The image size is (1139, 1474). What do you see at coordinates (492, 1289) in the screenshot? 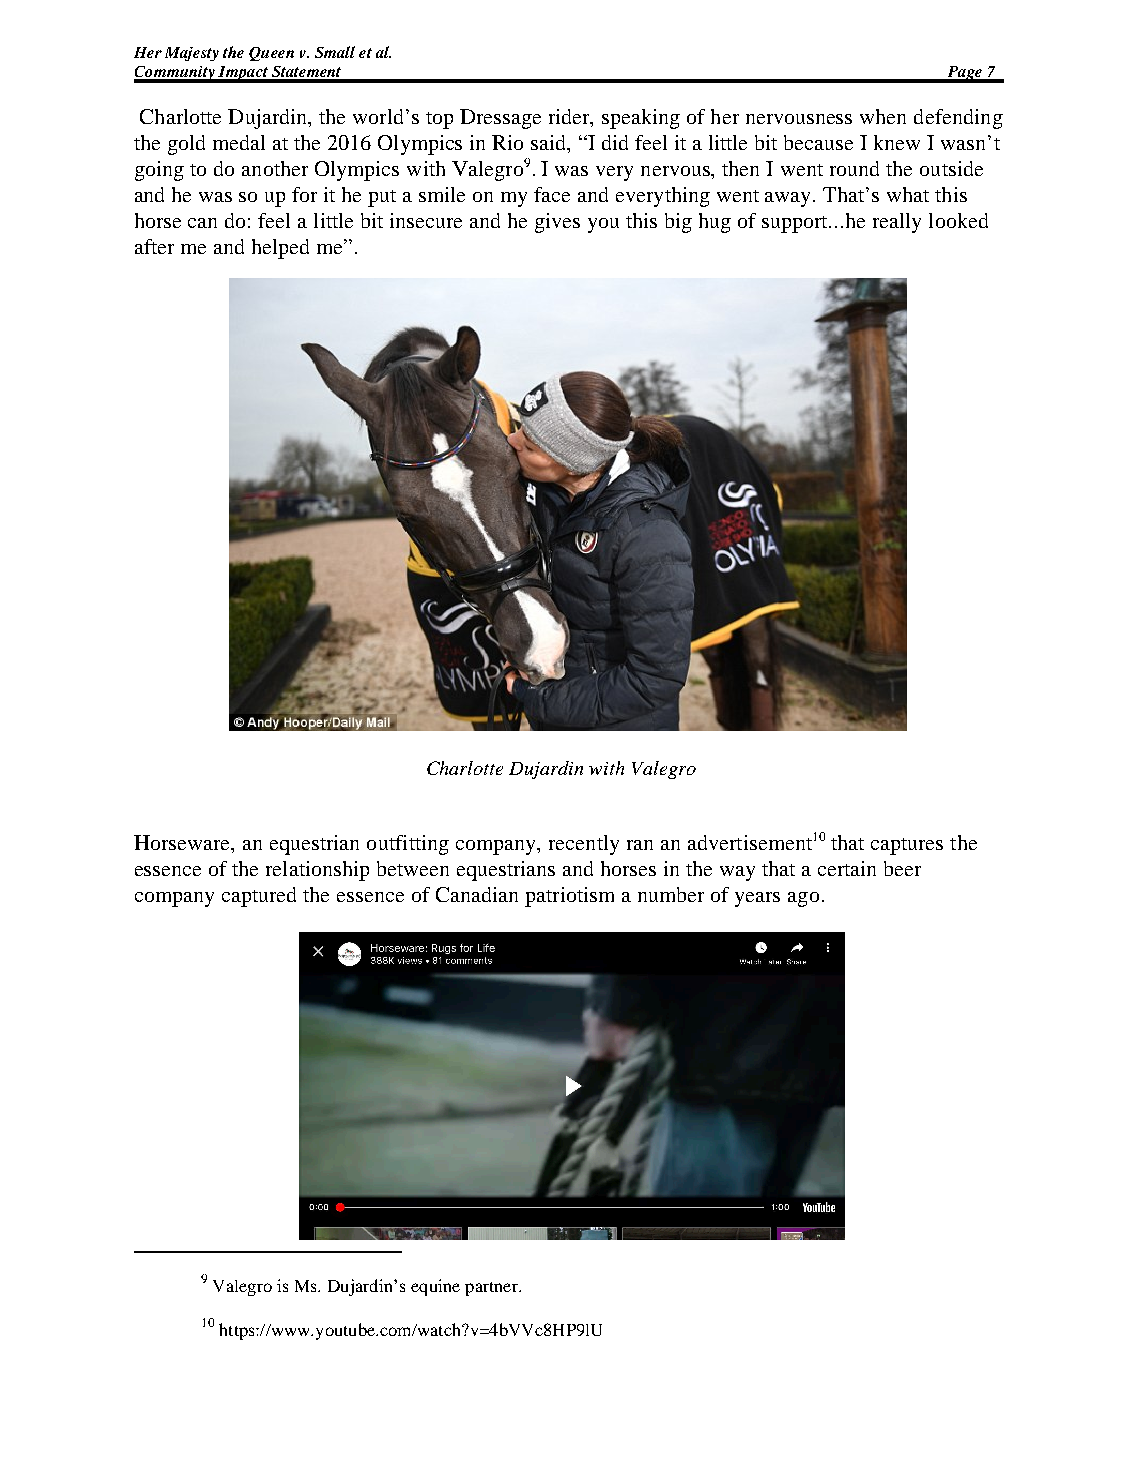
I see `partner` at bounding box center [492, 1289].
